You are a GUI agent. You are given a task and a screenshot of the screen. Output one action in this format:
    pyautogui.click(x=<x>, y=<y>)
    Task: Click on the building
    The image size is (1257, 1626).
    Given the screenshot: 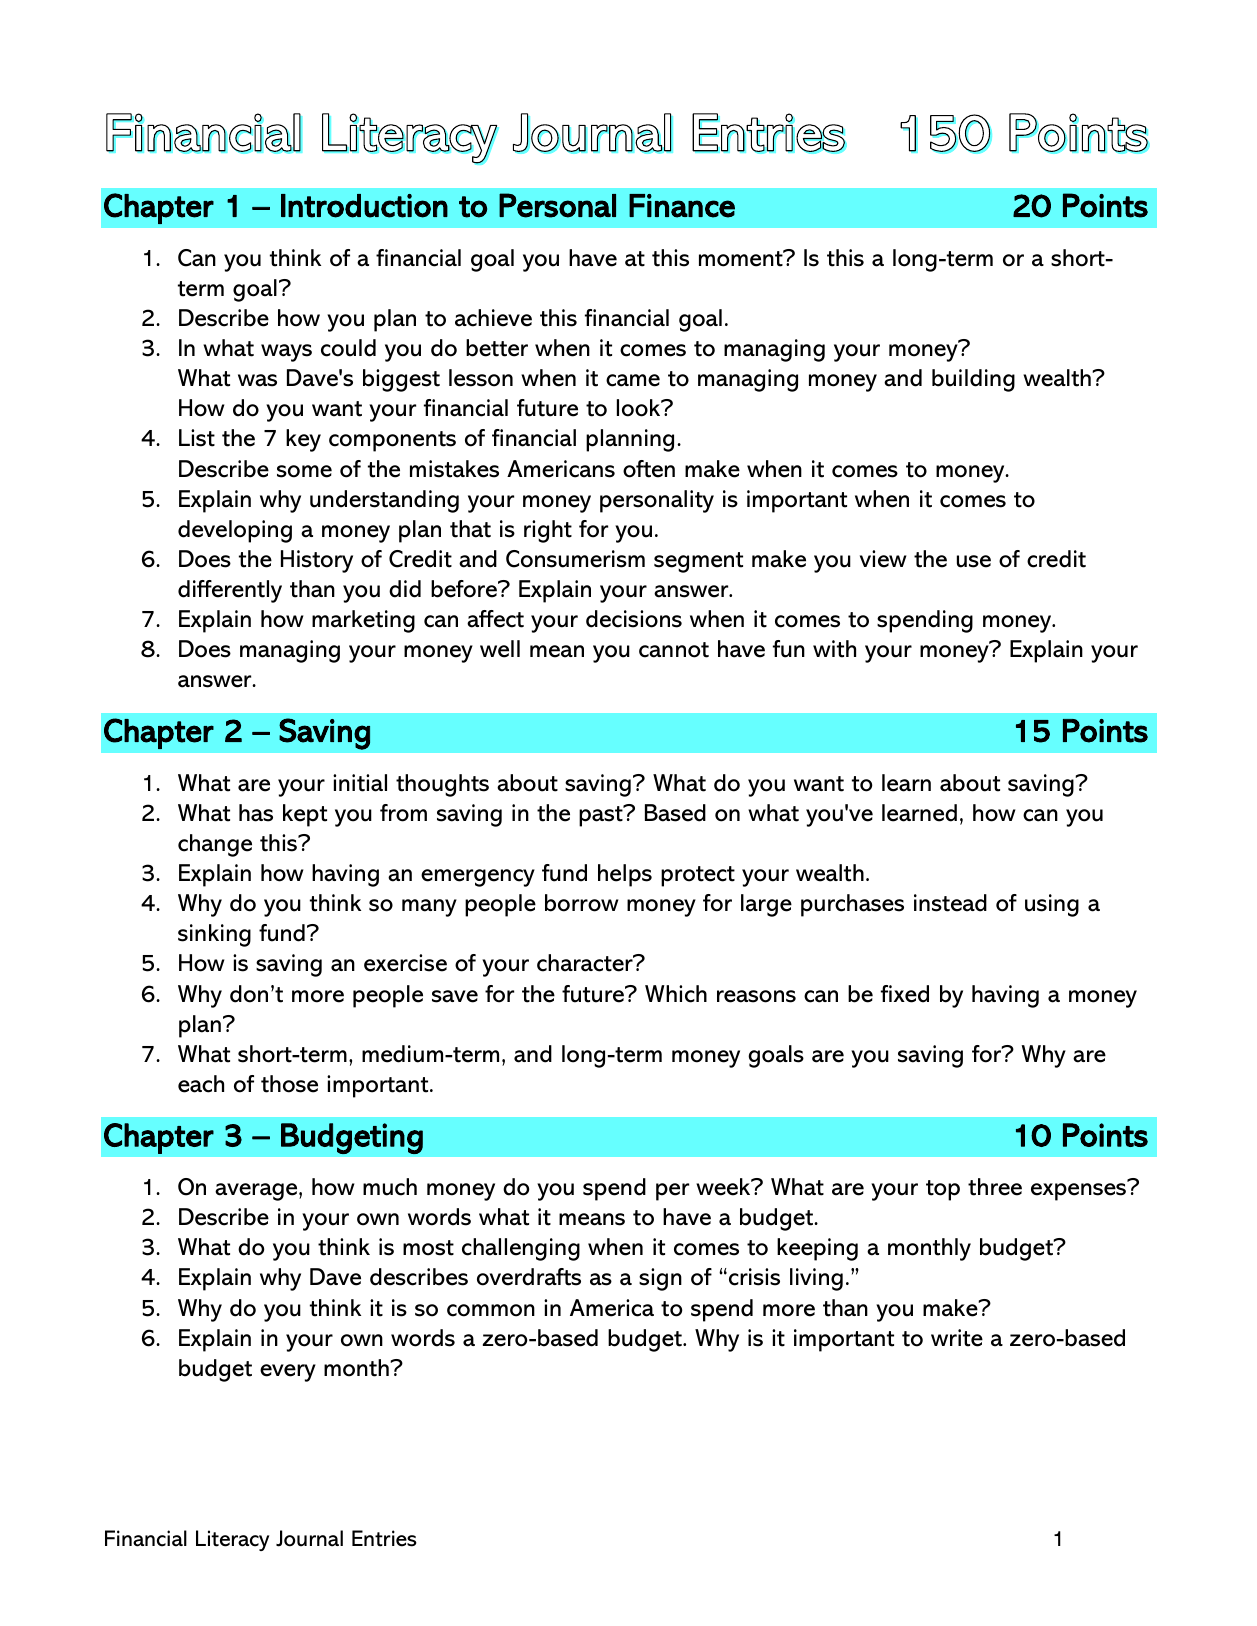 What is the action you would take?
    pyautogui.click(x=973, y=380)
